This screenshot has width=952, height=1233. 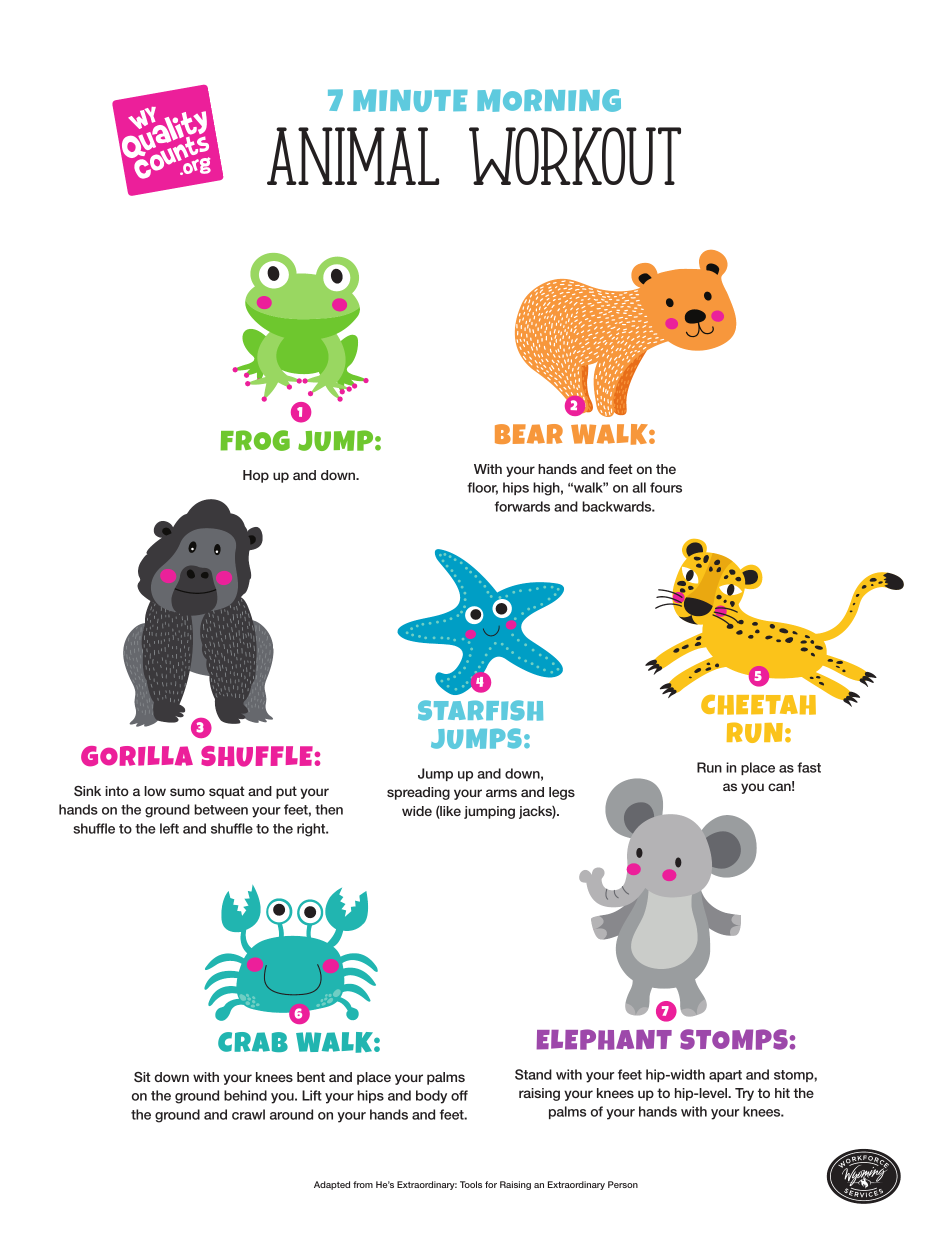 What do you see at coordinates (666, 487) in the screenshot?
I see `fours` at bounding box center [666, 487].
